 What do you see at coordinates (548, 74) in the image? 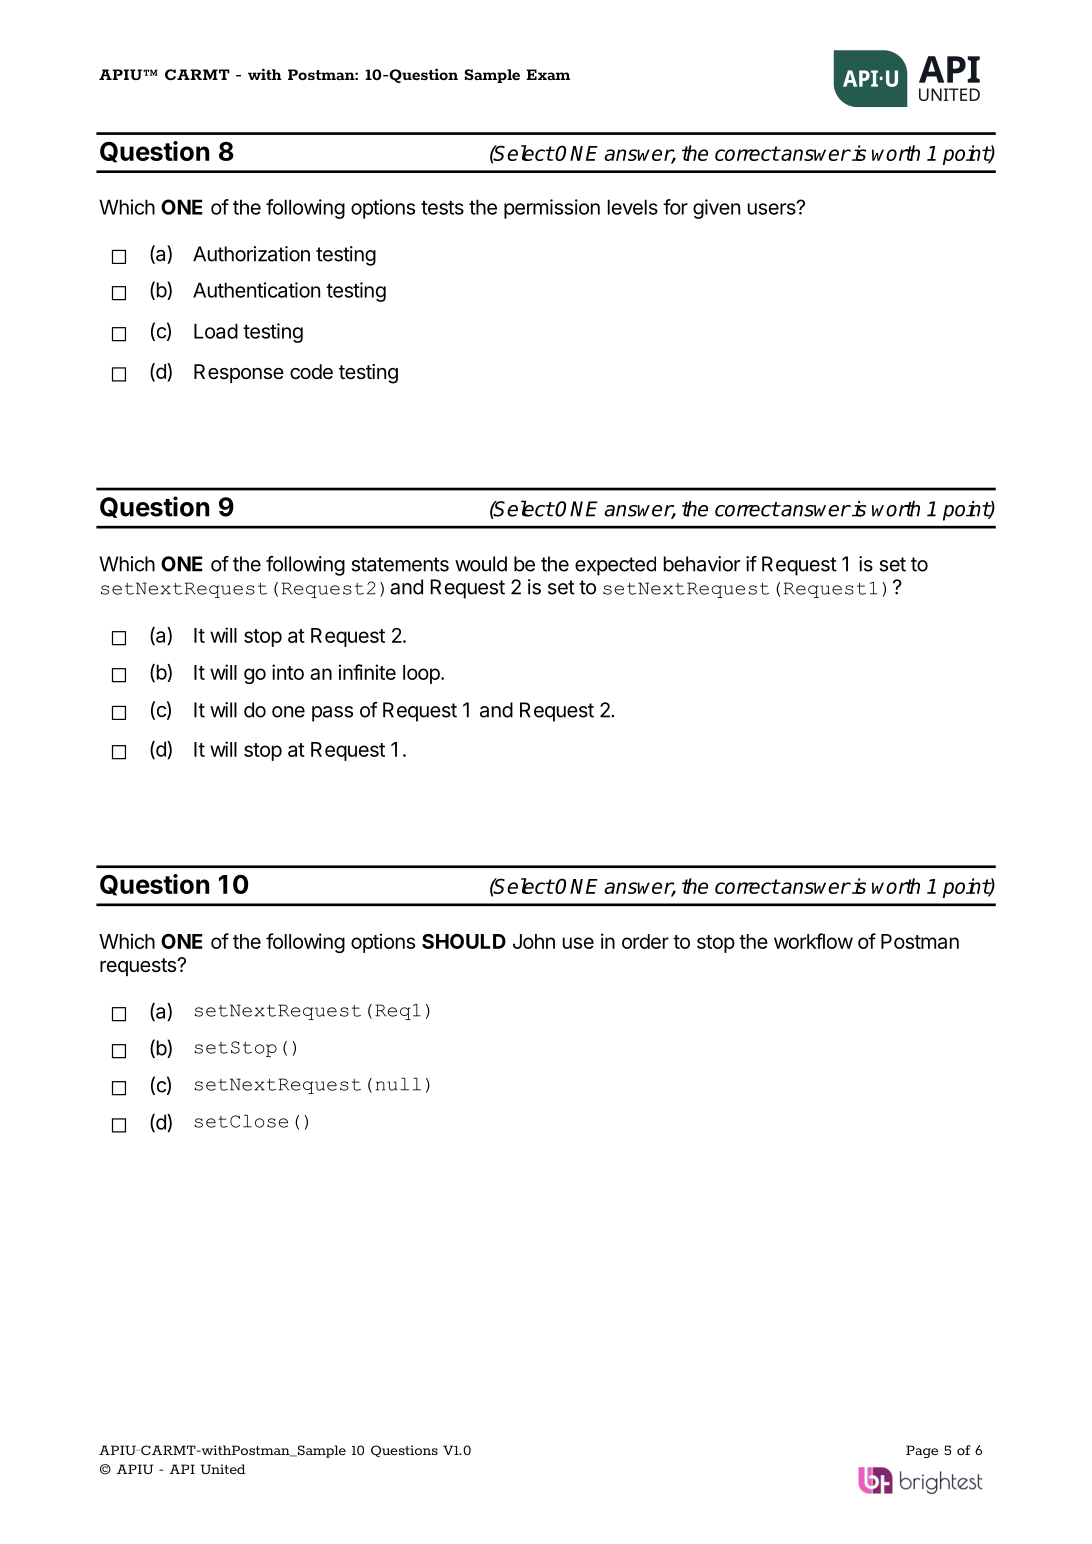
I see `Exam` at bounding box center [548, 74].
